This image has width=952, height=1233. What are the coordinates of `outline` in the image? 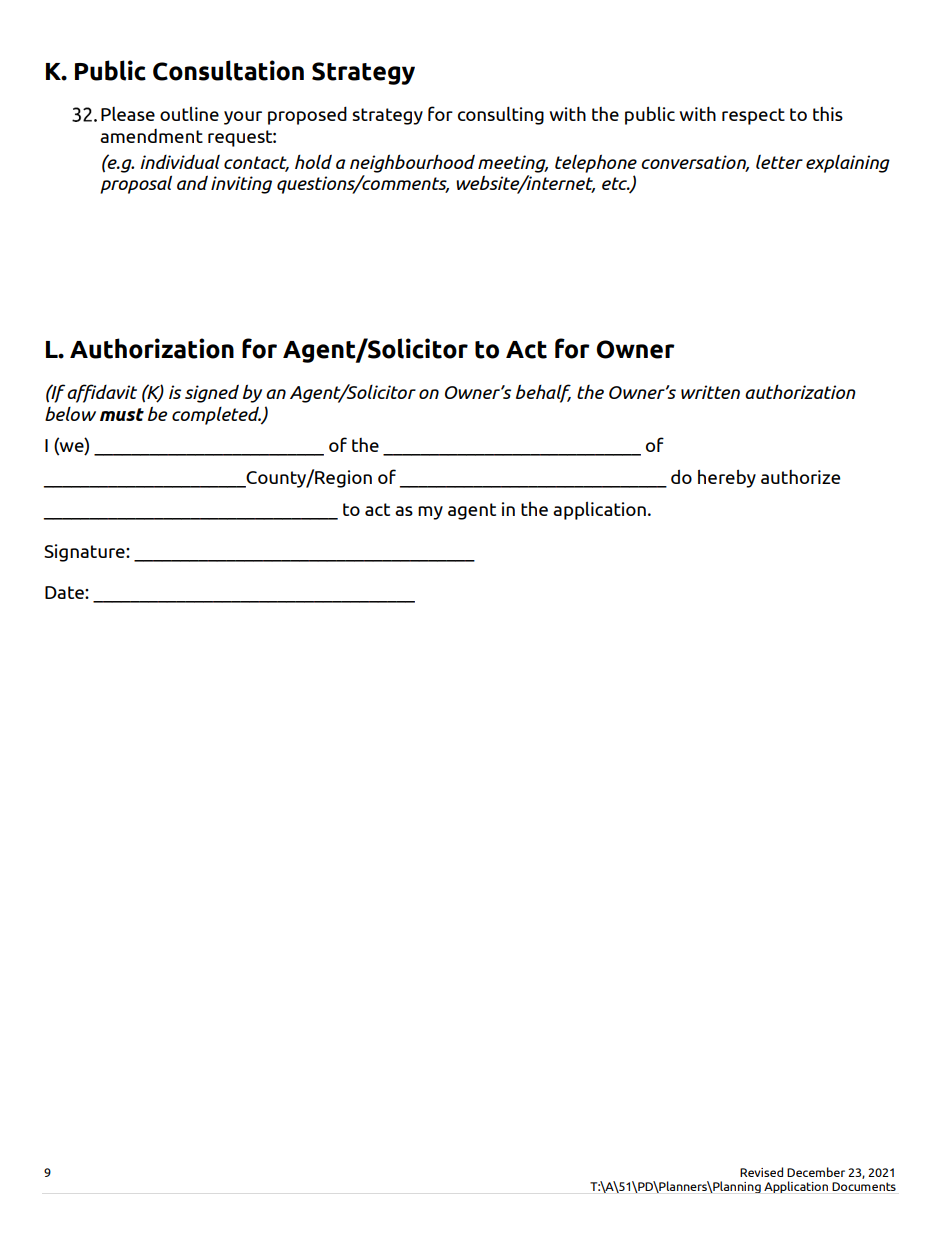 It's located at (189, 113).
